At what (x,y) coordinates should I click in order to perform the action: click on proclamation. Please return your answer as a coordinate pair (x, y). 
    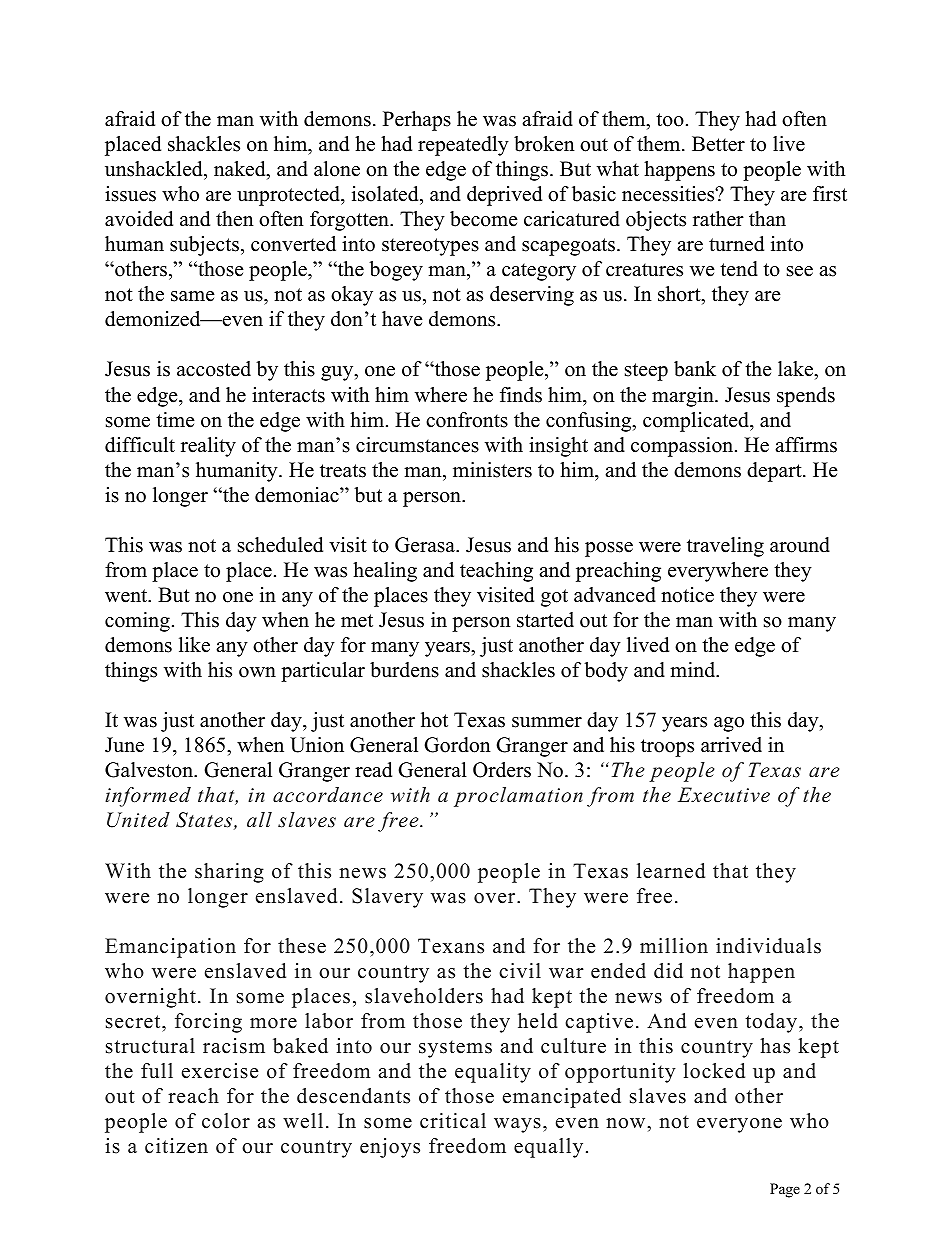
    Looking at the image, I should click on (518, 797).
